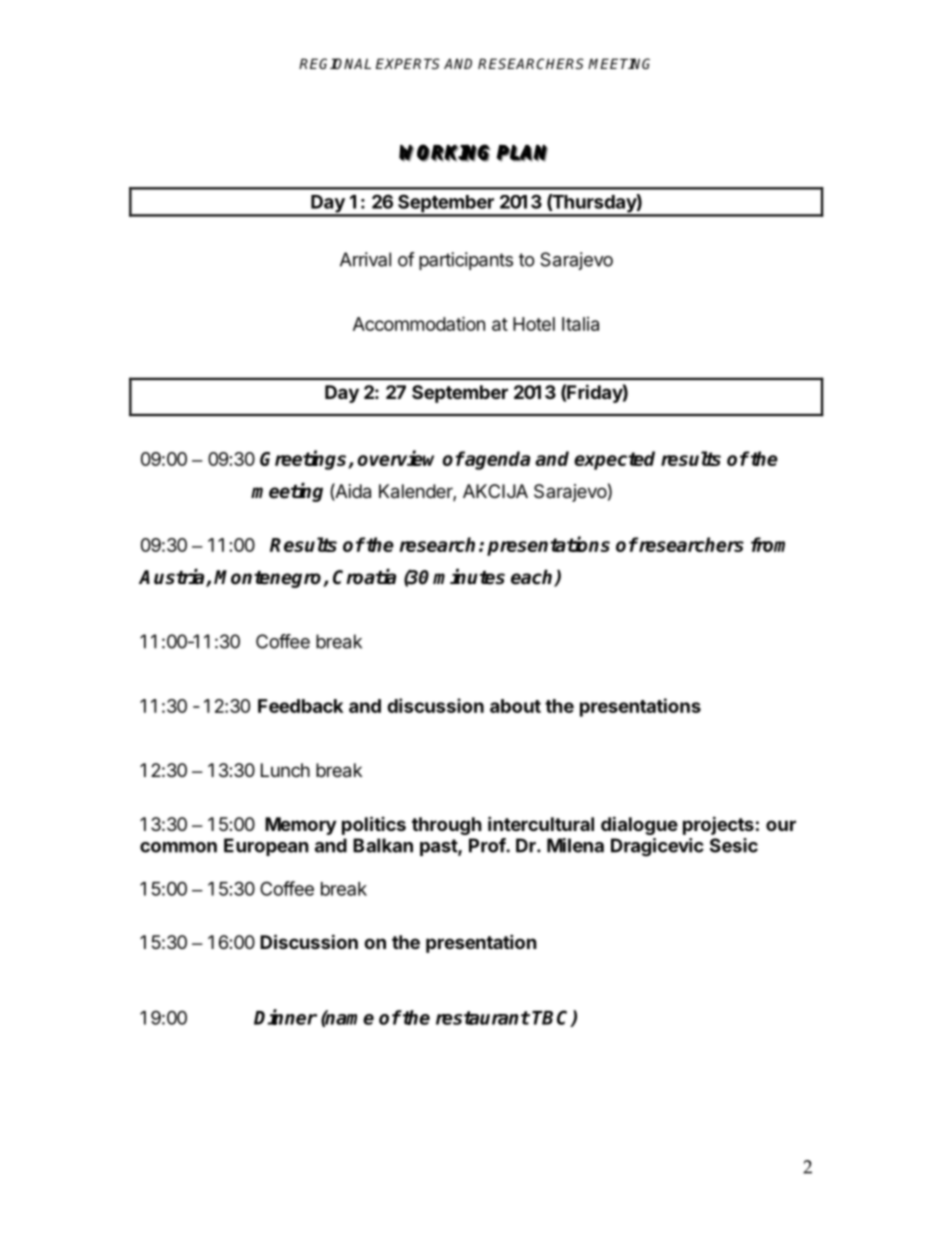  Describe the element at coordinates (304, 460) in the screenshot. I see `Greetings` at that location.
